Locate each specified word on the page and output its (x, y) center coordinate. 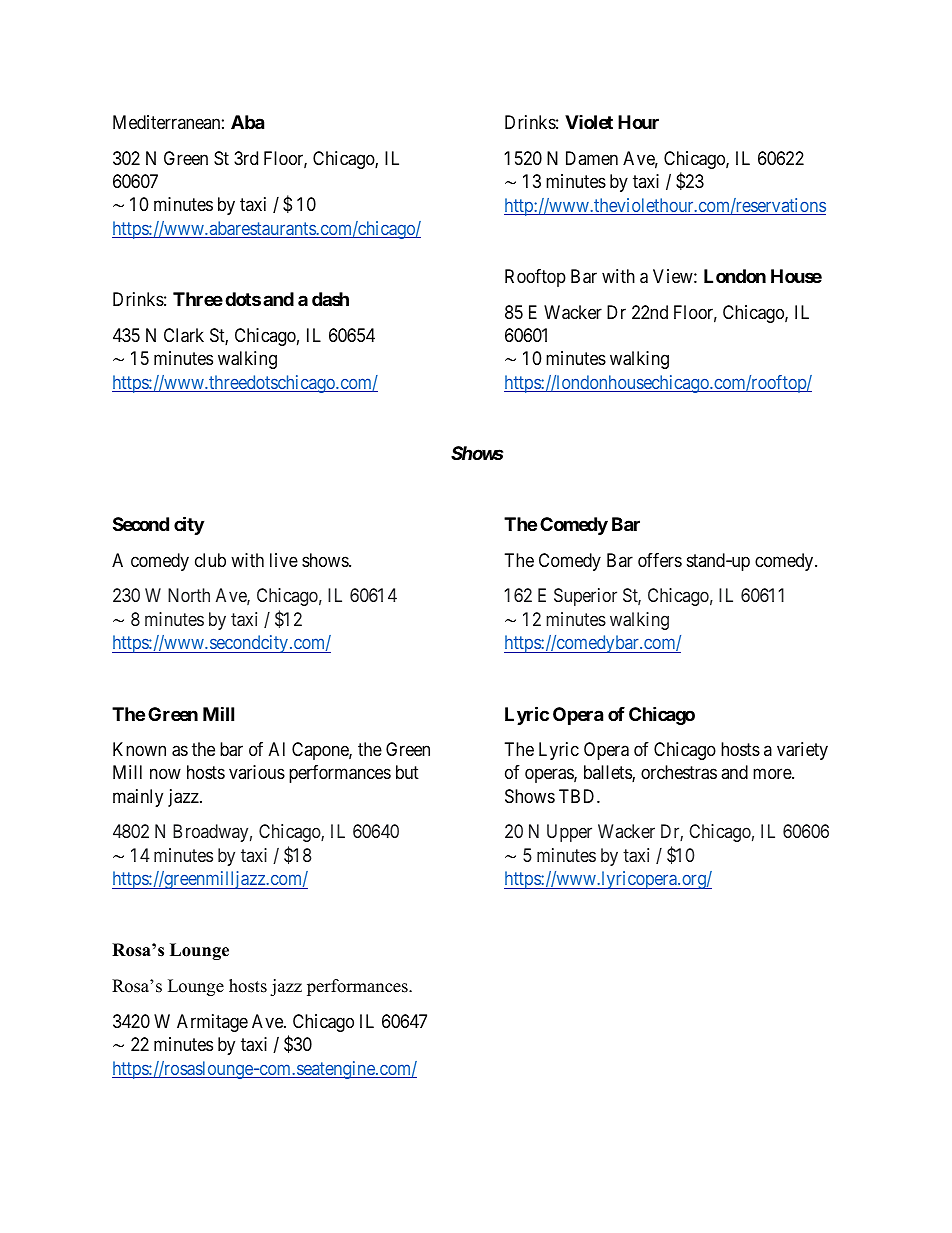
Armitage (212, 1023)
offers (660, 560)
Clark (184, 335)
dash (330, 299)
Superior (585, 597)
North (189, 595)
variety (802, 751)
